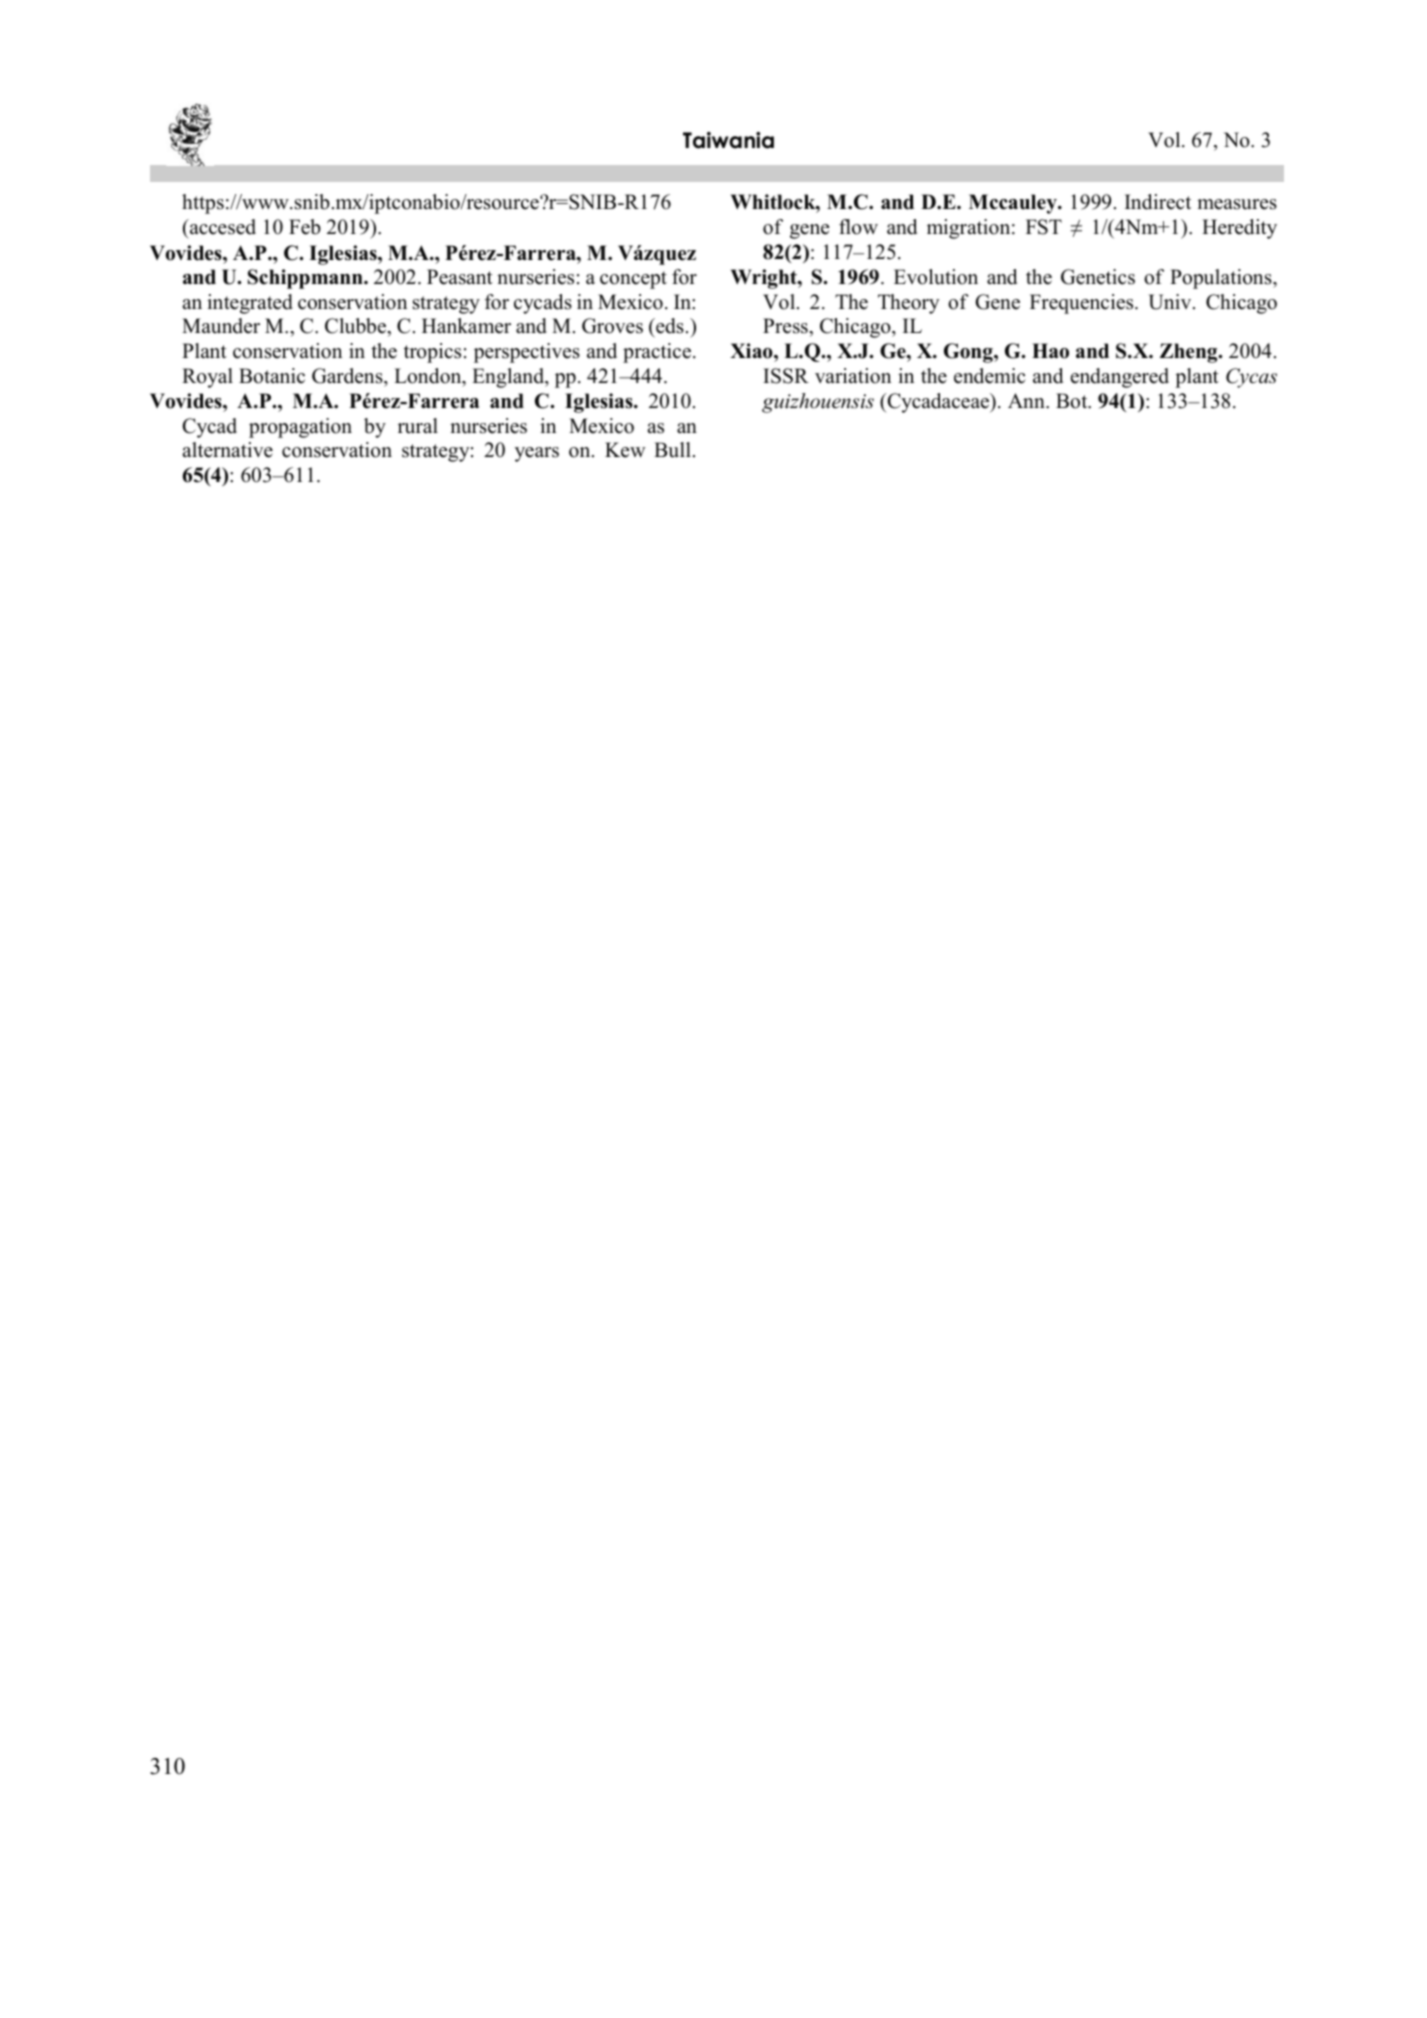 This image has height=2018, width=1427. I want to click on Feb, so click(305, 227).
